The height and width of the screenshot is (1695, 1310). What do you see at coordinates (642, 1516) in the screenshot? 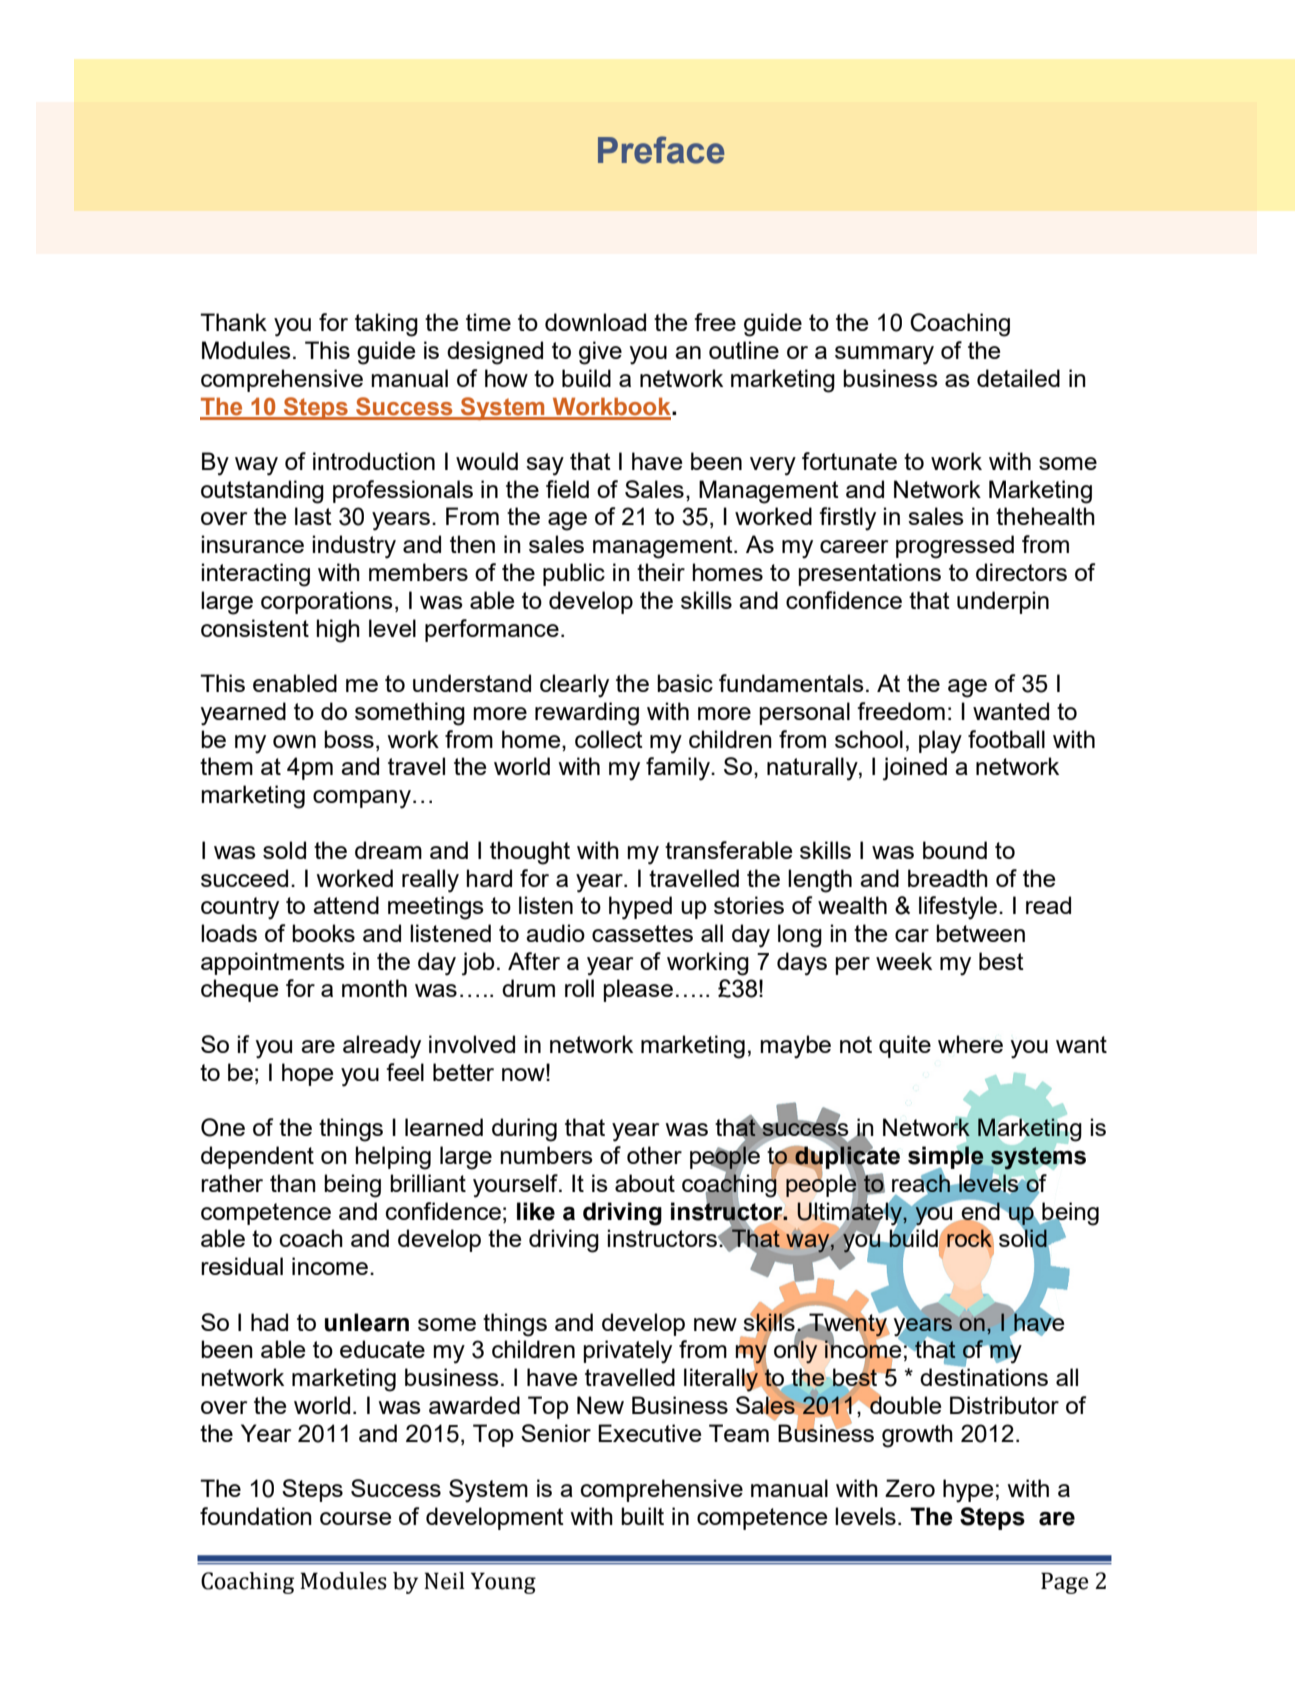
I see `built` at bounding box center [642, 1516].
